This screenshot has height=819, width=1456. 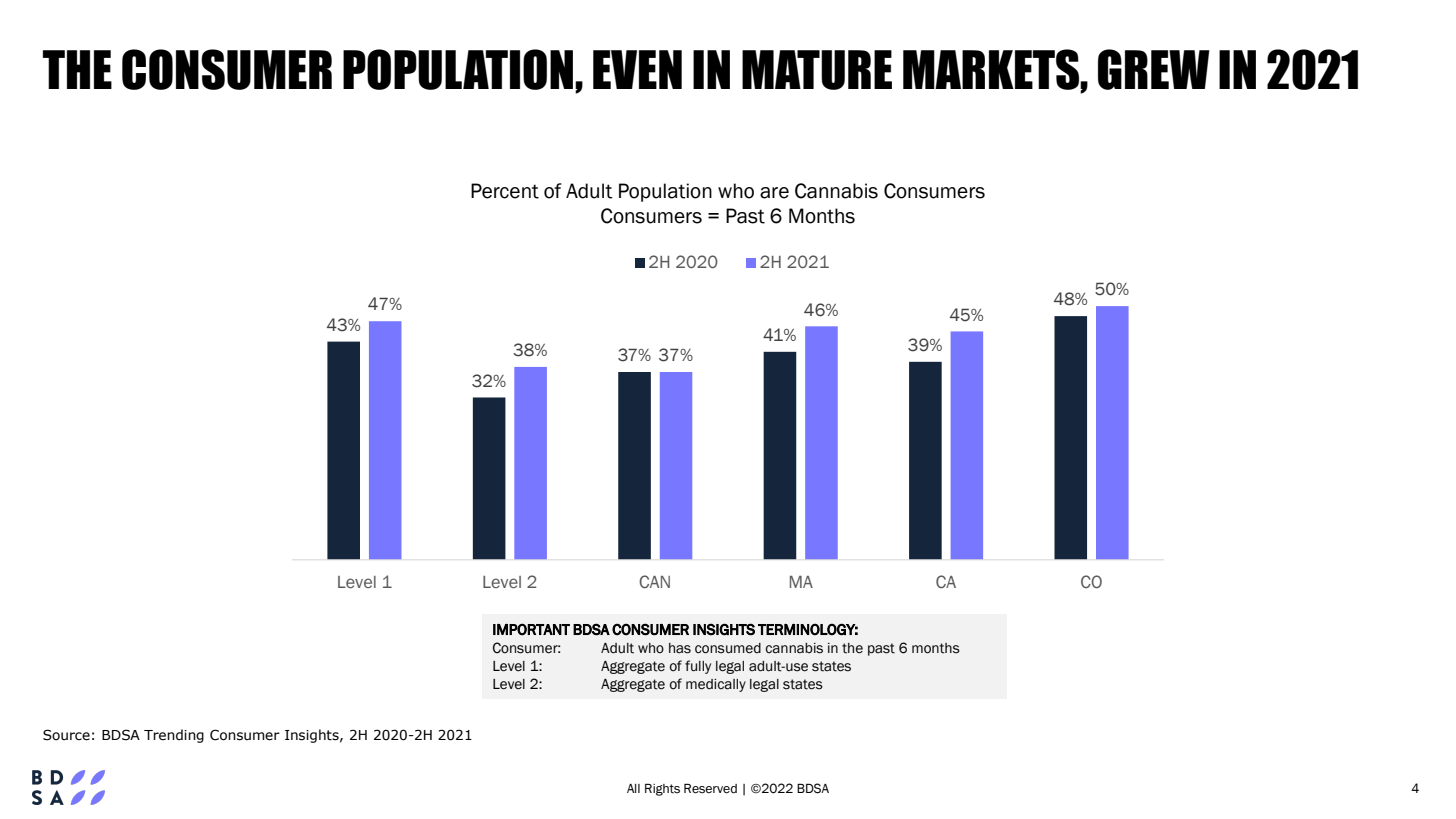 What do you see at coordinates (680, 648) in the screenshot?
I see `has` at bounding box center [680, 648].
